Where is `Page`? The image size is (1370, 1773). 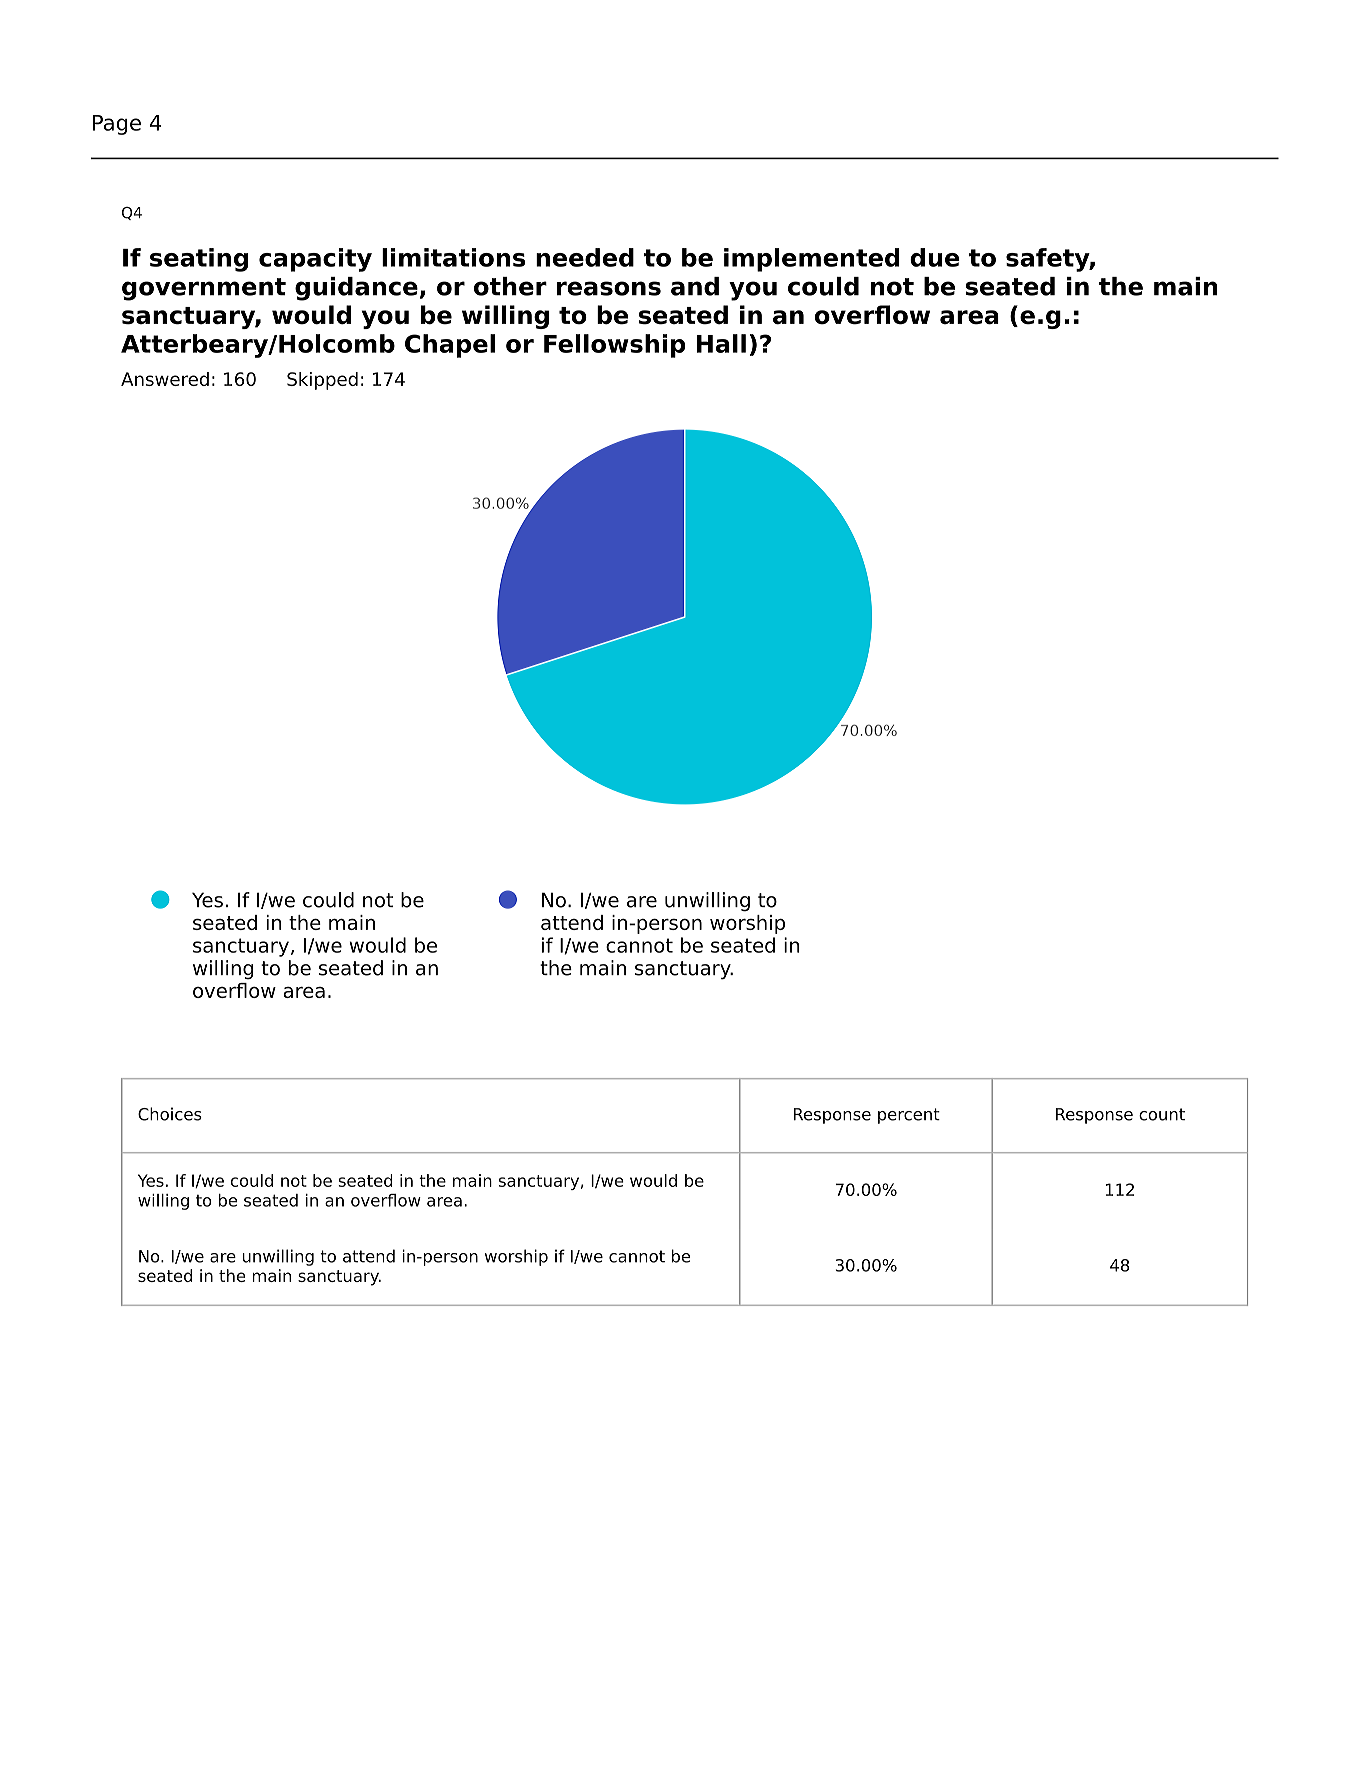
Page is located at coordinates (117, 125).
